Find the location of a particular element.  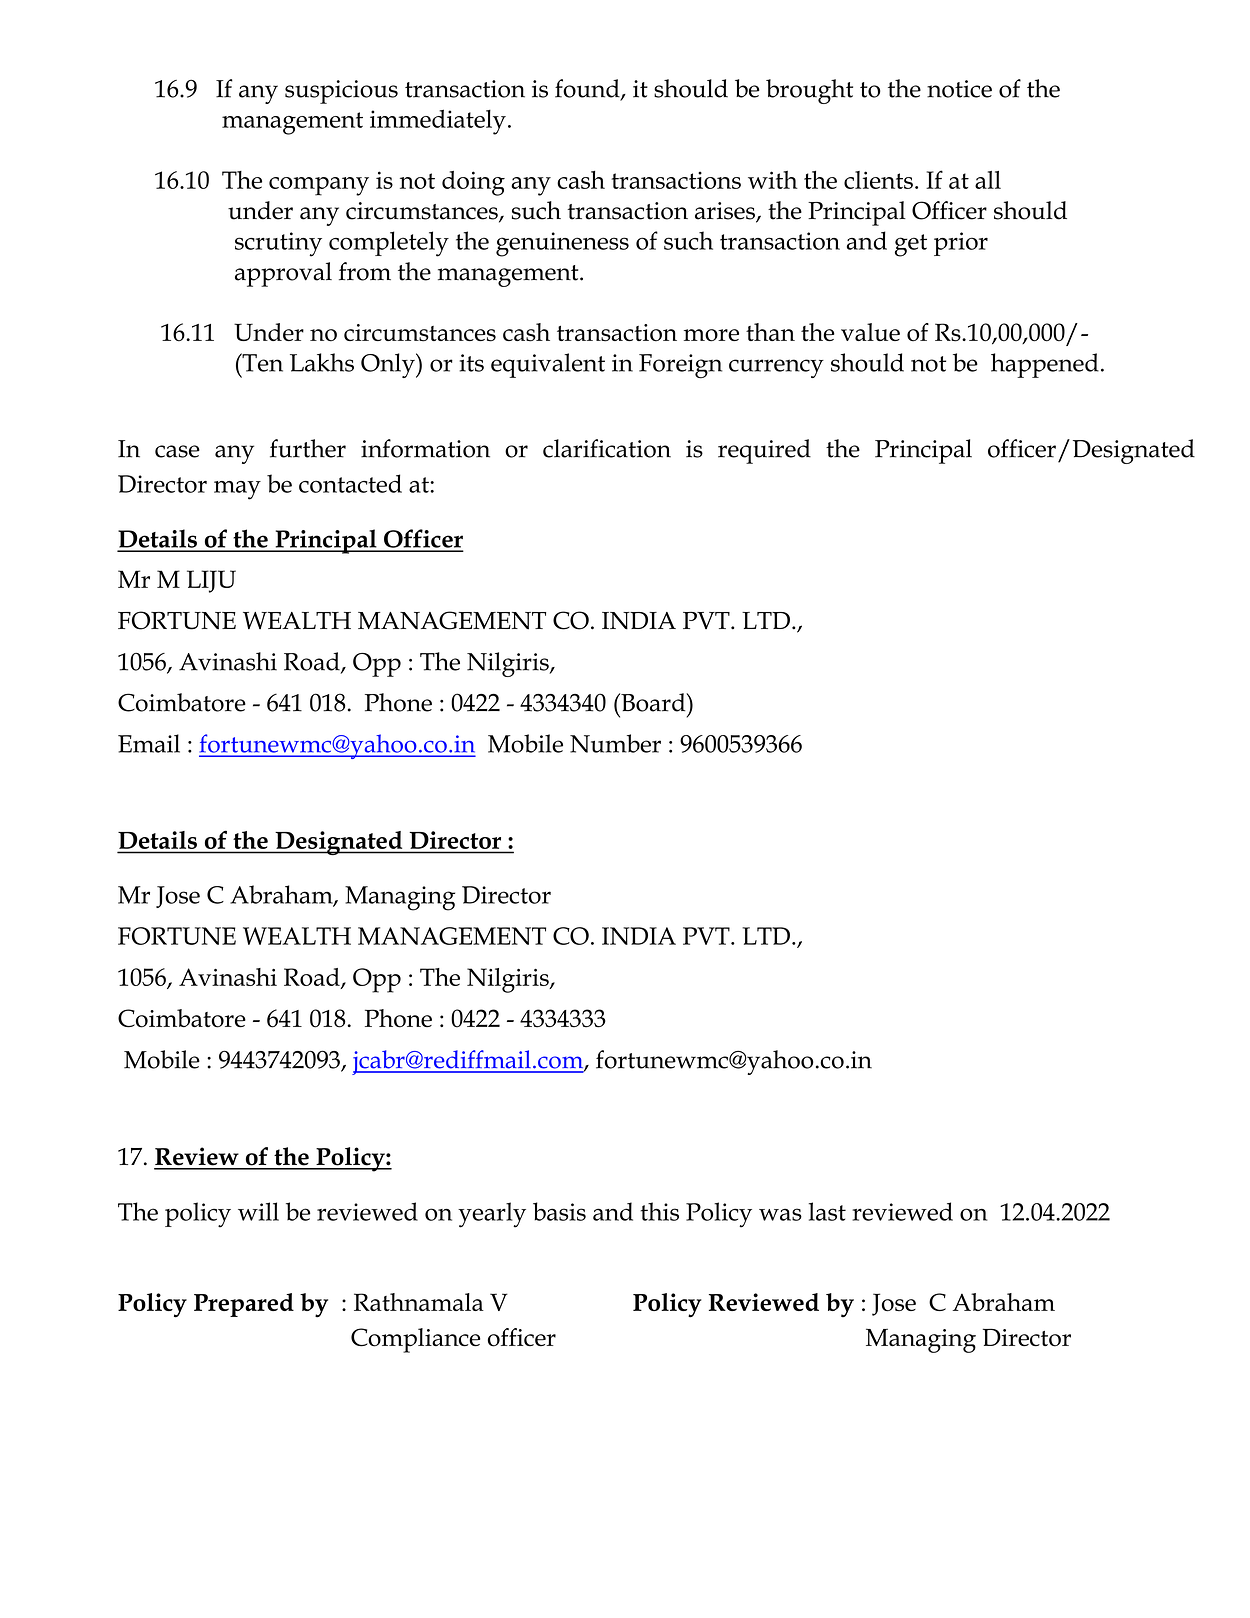

Prepared is located at coordinates (244, 1305).
